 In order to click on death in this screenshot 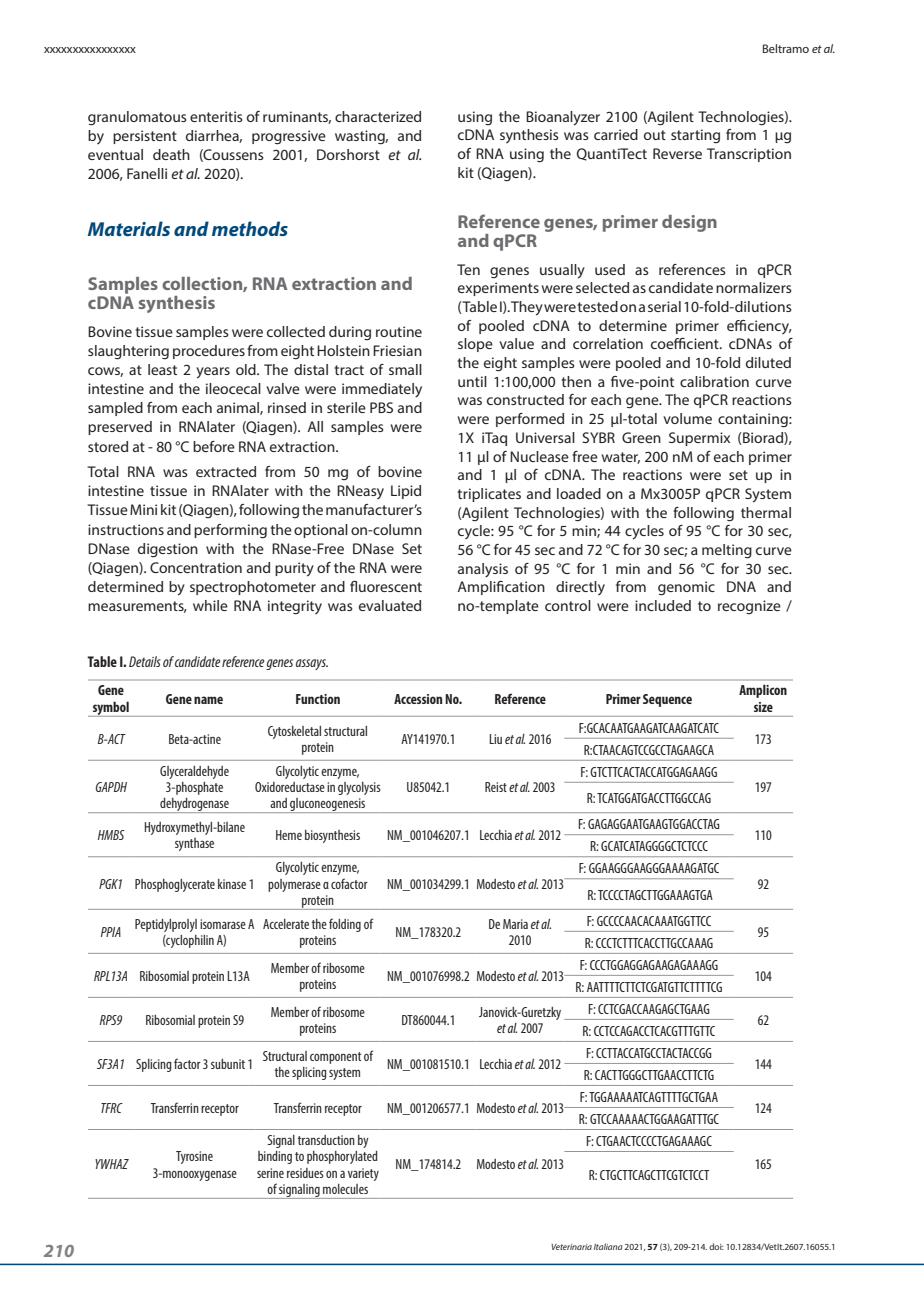, I will do `click(171, 154)`.
